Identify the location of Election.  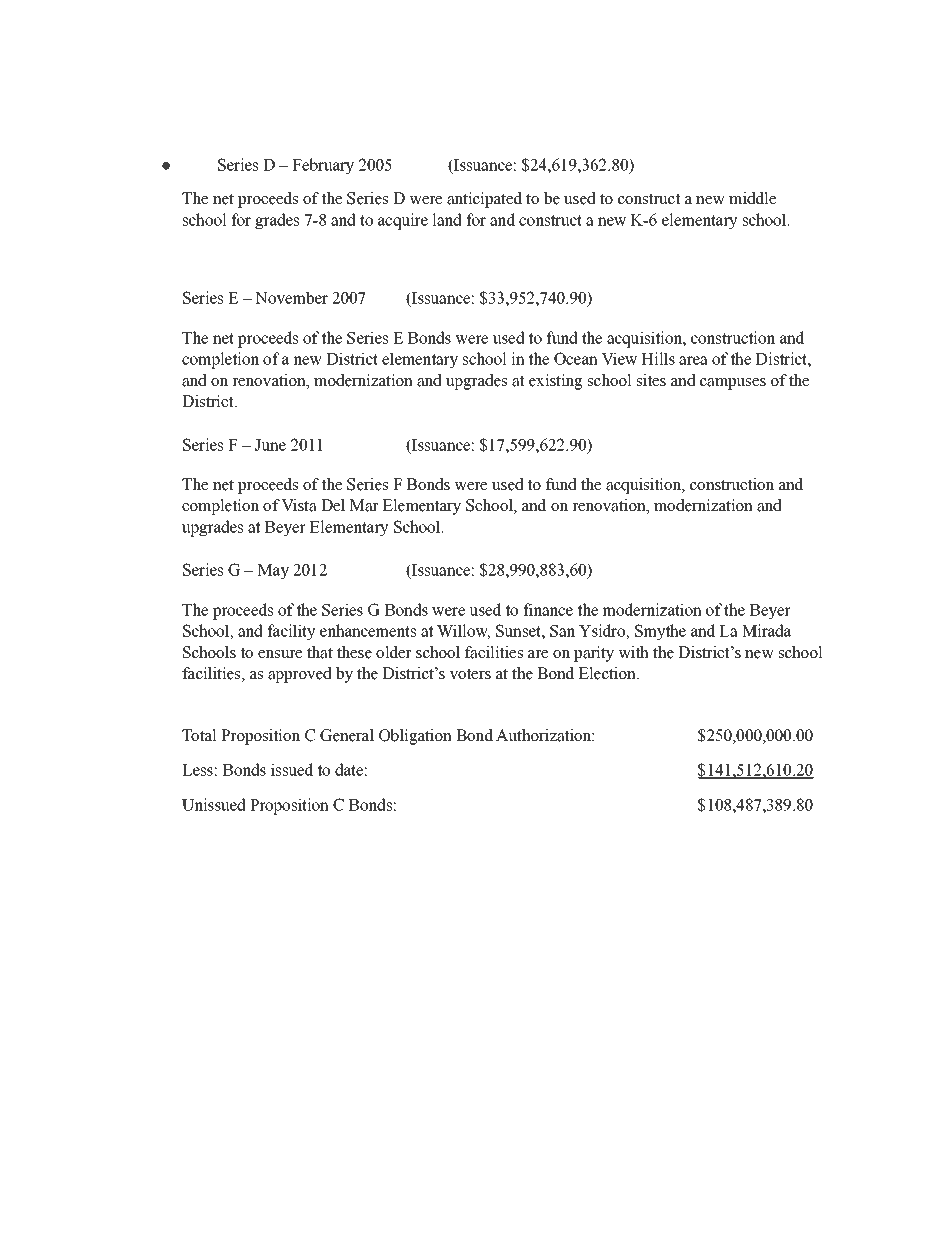
(608, 673).
